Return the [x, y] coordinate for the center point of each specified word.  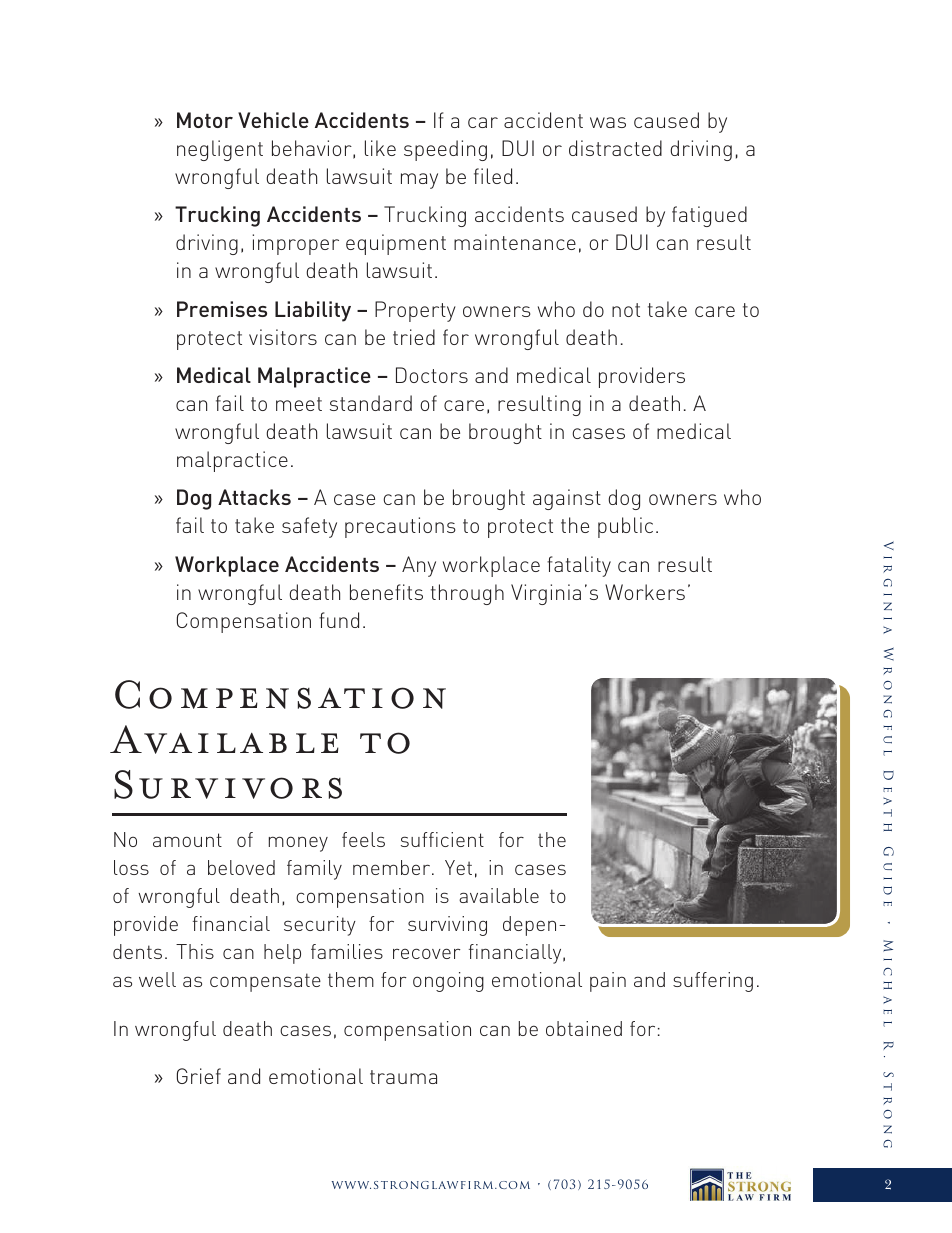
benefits [386, 592]
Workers [645, 592]
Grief [199, 1076]
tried [414, 337]
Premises [222, 309]
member [391, 867]
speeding [445, 150]
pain [608, 982]
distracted [615, 148]
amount [187, 840]
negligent [220, 150]
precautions [400, 527]
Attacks [254, 497]
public [625, 527]
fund [339, 620]
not [626, 310]
